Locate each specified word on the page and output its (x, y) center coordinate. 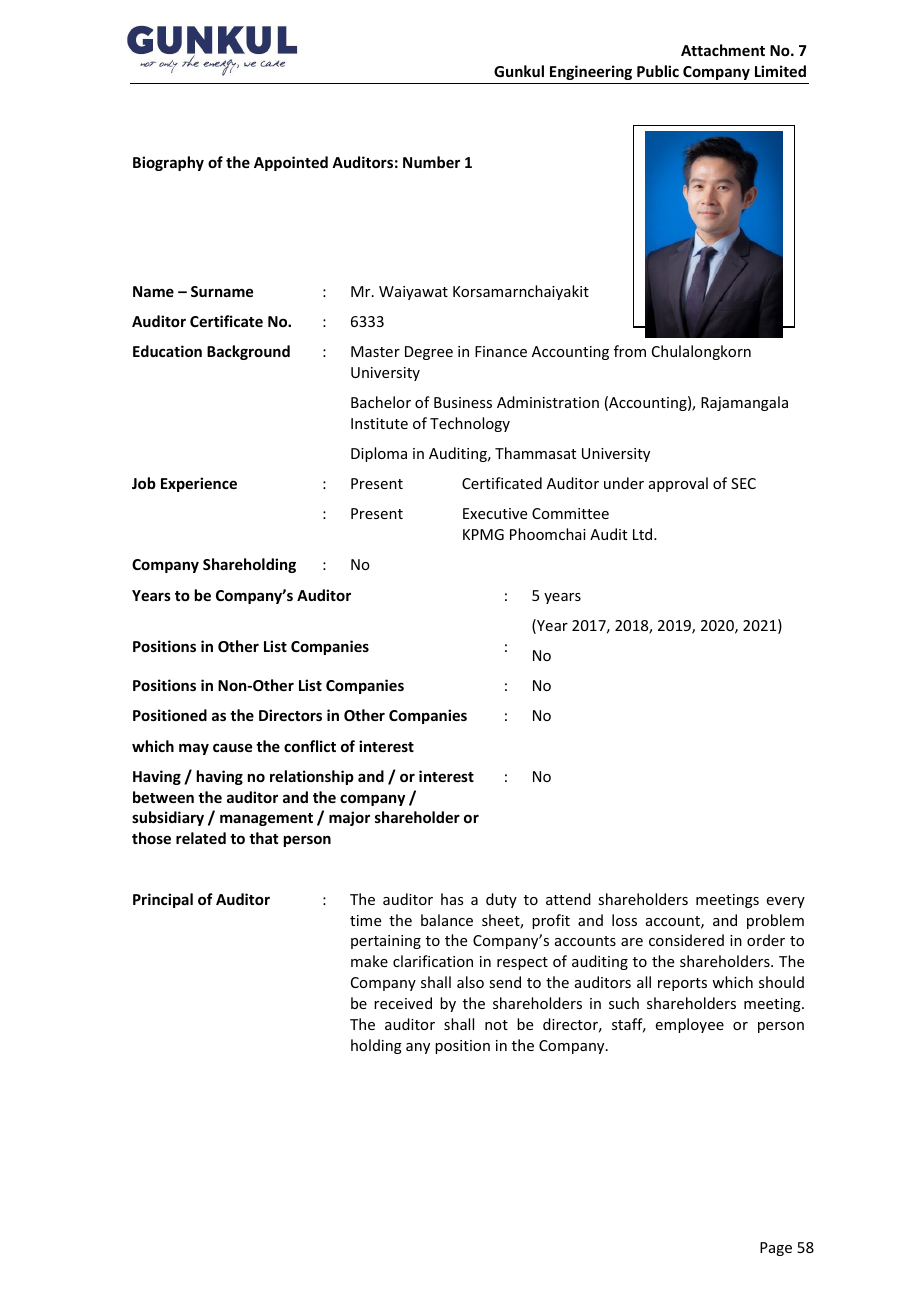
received (403, 1003)
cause (232, 747)
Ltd (644, 534)
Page (776, 1249)
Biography (168, 163)
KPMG (483, 534)
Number (431, 162)
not (496, 1025)
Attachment (723, 50)
